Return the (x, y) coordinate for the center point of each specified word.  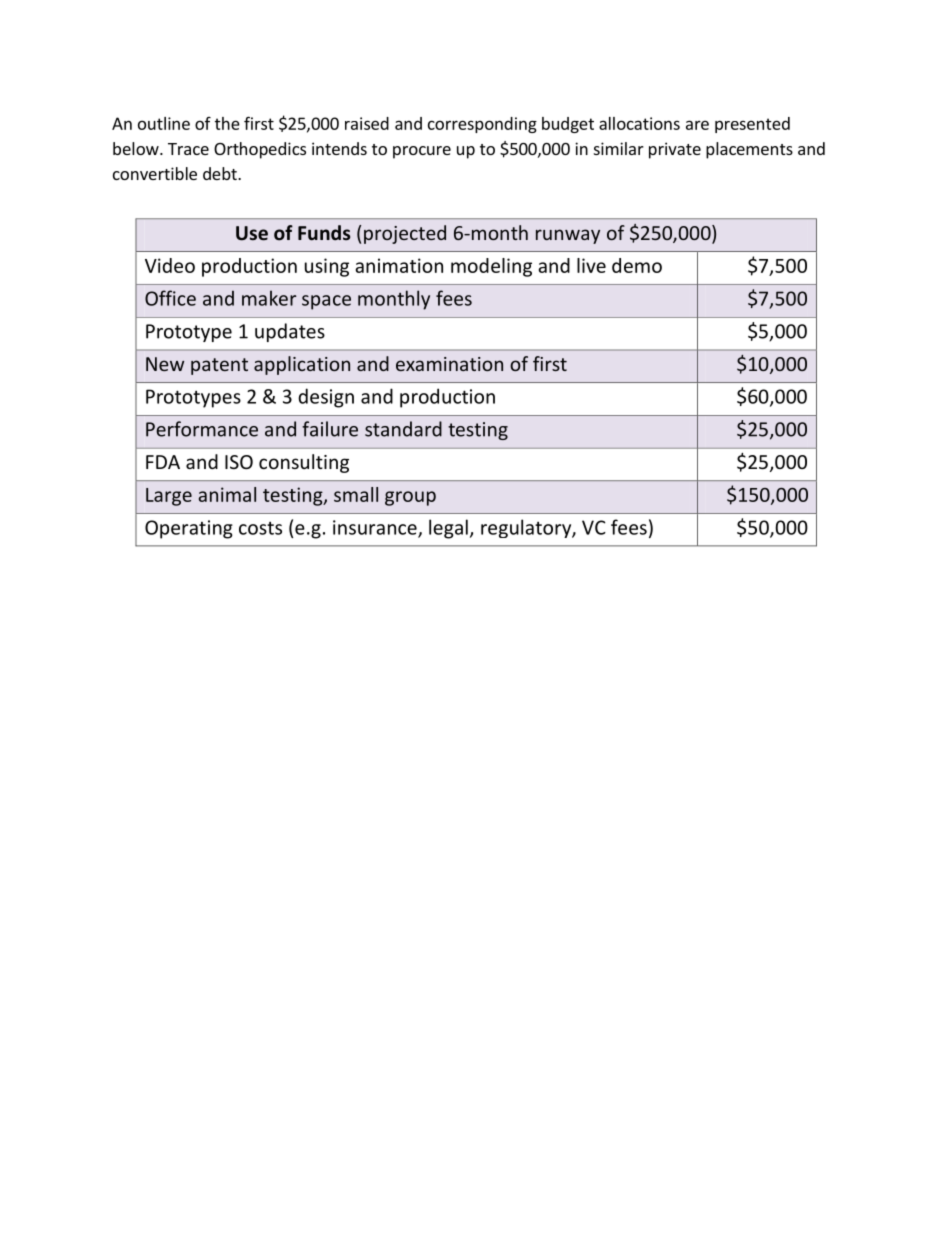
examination (449, 364)
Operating (189, 529)
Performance (202, 429)
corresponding (482, 125)
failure (330, 429)
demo (637, 265)
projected (405, 234)
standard (403, 429)
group (410, 498)
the (227, 123)
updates (290, 332)
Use (252, 233)
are (697, 125)
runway (568, 236)
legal (448, 529)
